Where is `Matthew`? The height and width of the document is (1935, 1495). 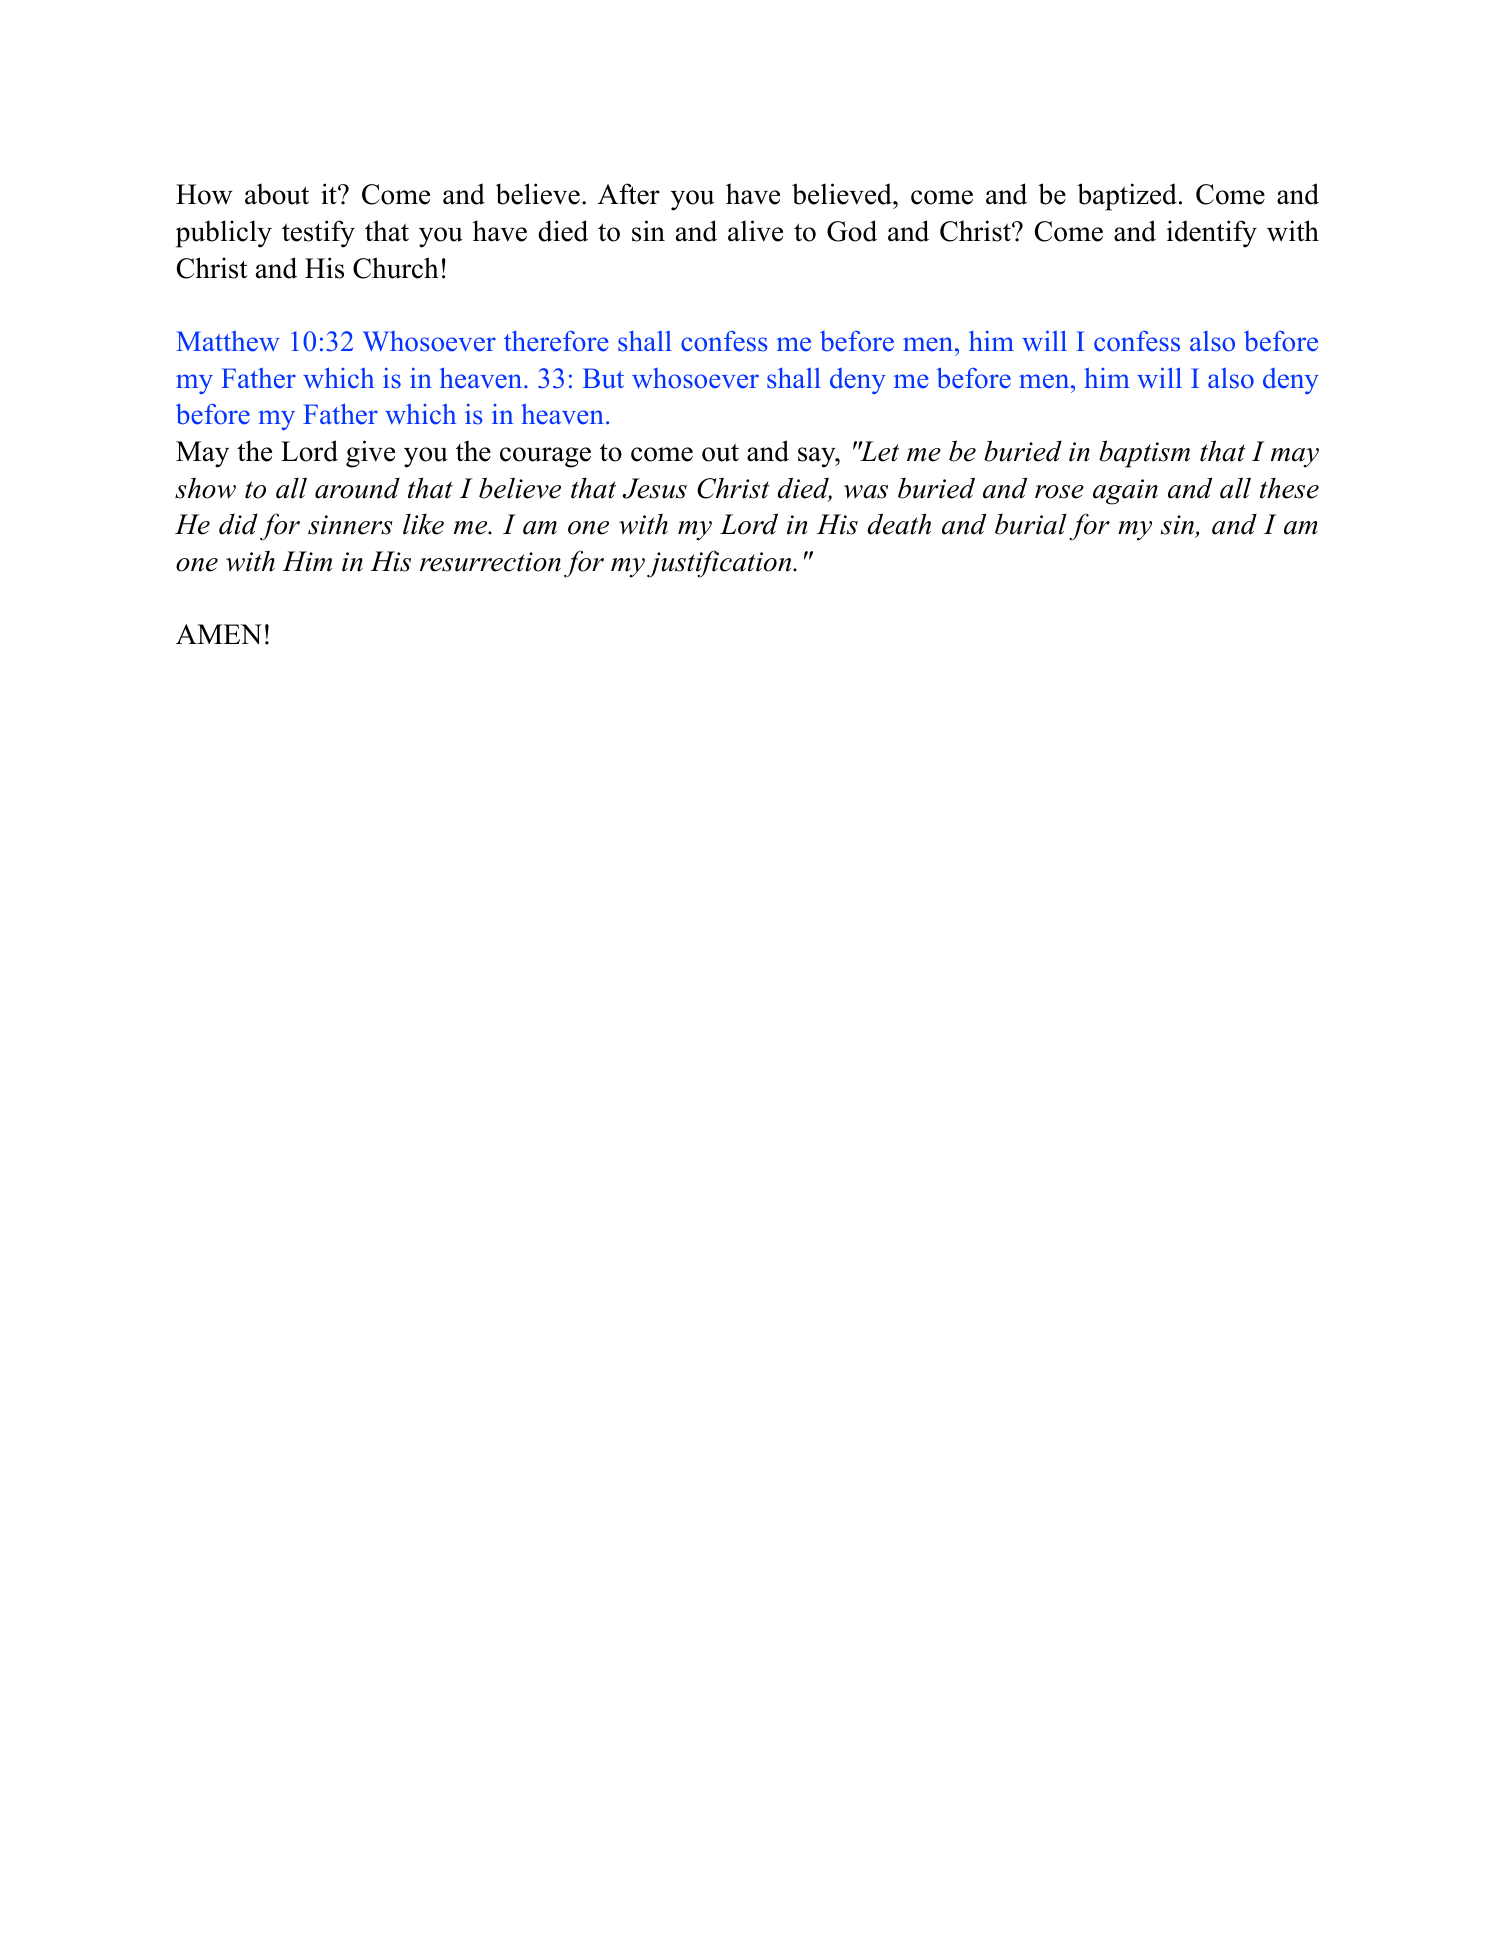 Matthew is located at coordinates (228, 341).
